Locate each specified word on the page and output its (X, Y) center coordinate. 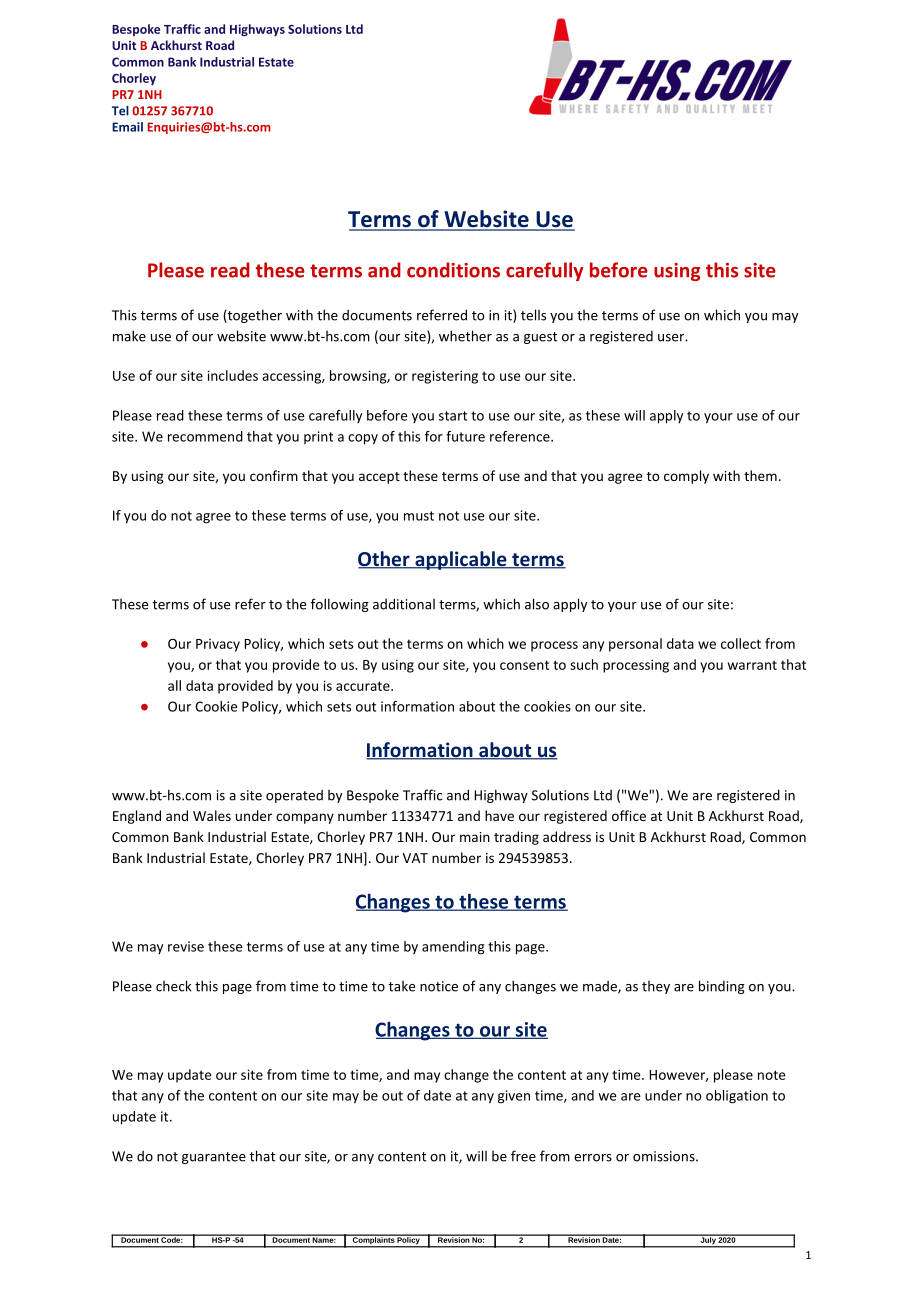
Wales (212, 815)
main (475, 837)
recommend (205, 436)
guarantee (214, 1158)
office (629, 815)
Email (127, 127)
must (419, 516)
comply (686, 477)
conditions (453, 270)
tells (533, 315)
